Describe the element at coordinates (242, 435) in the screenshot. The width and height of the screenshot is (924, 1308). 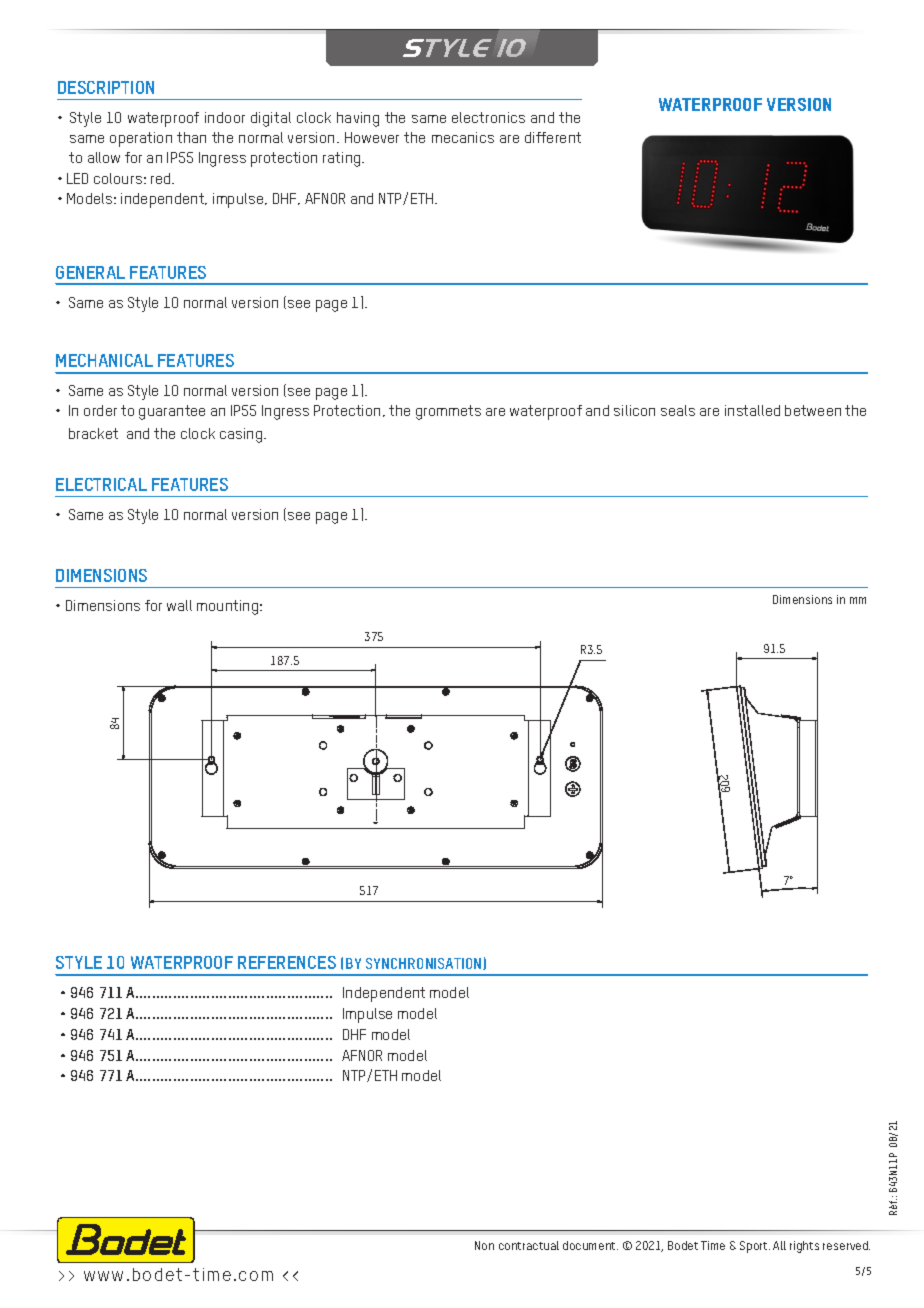
I see `casing` at that location.
